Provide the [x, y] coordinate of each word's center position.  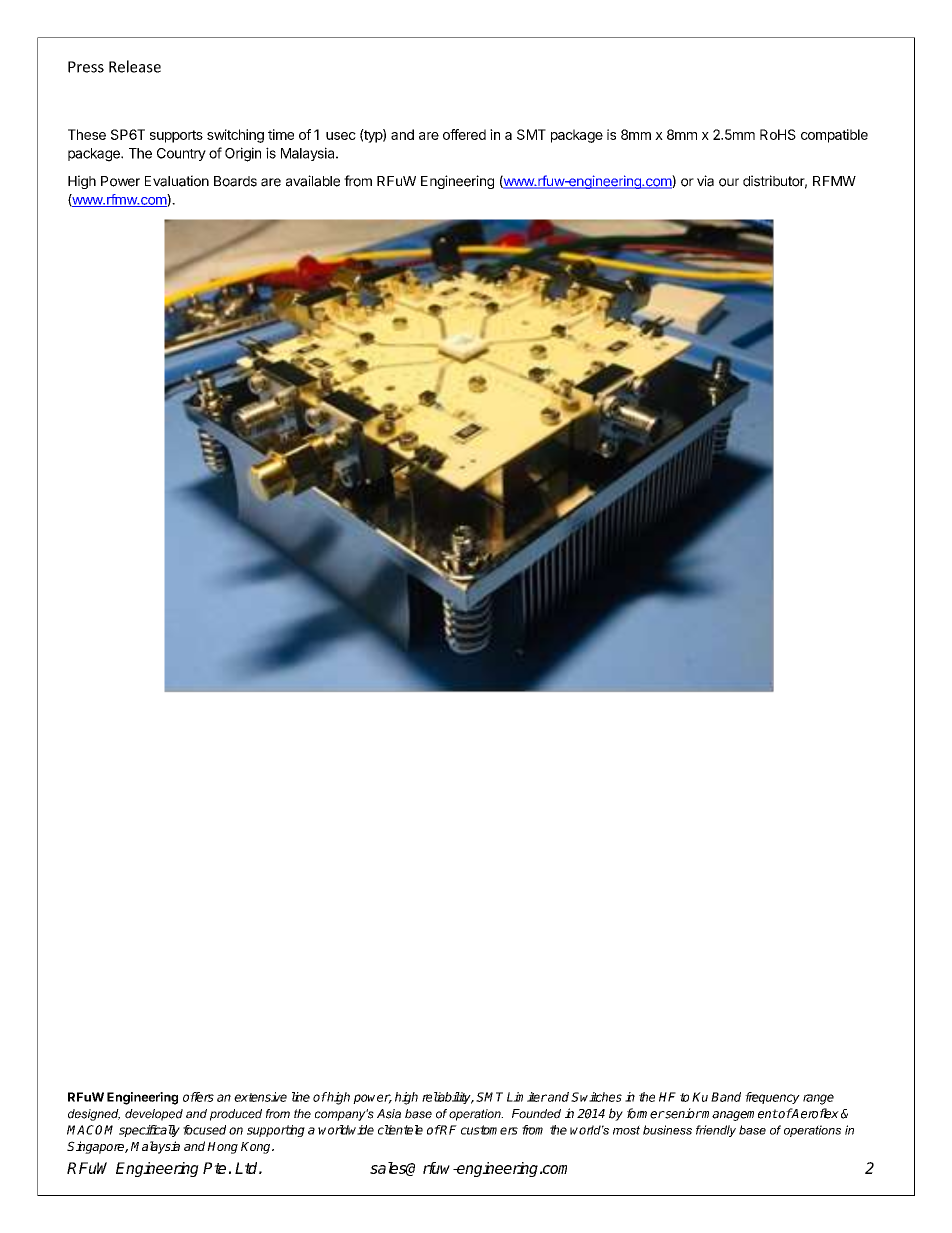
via [705, 181]
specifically [149, 1131]
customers [489, 1130]
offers [198, 1097]
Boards [235, 181]
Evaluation [177, 181]
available [313, 181]
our [729, 182]
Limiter [527, 1097]
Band [726, 1097]
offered [464, 134]
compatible [834, 136]
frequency [772, 1098]
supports [176, 136]
